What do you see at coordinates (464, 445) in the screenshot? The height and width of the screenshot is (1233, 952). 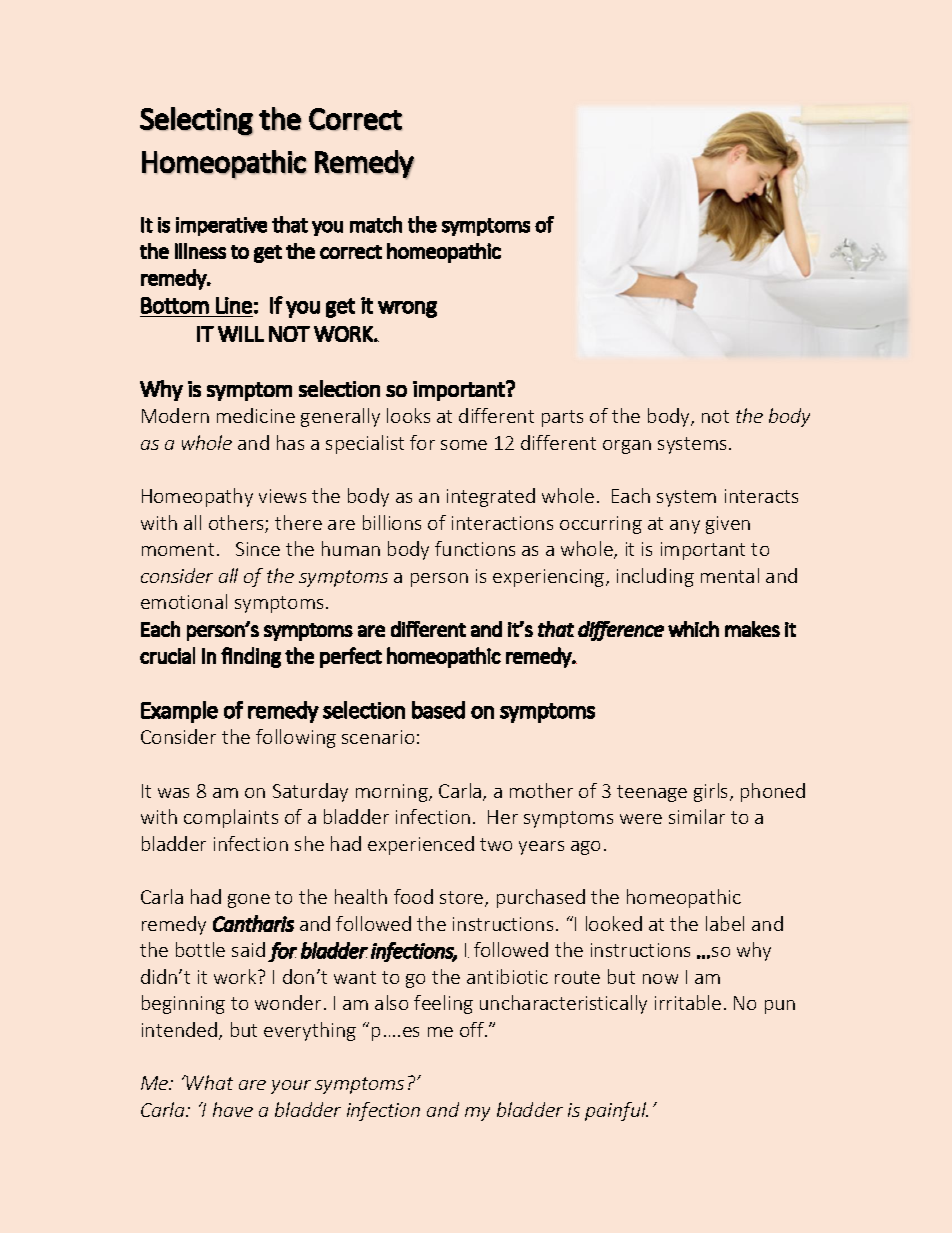 I see `some` at bounding box center [464, 445].
